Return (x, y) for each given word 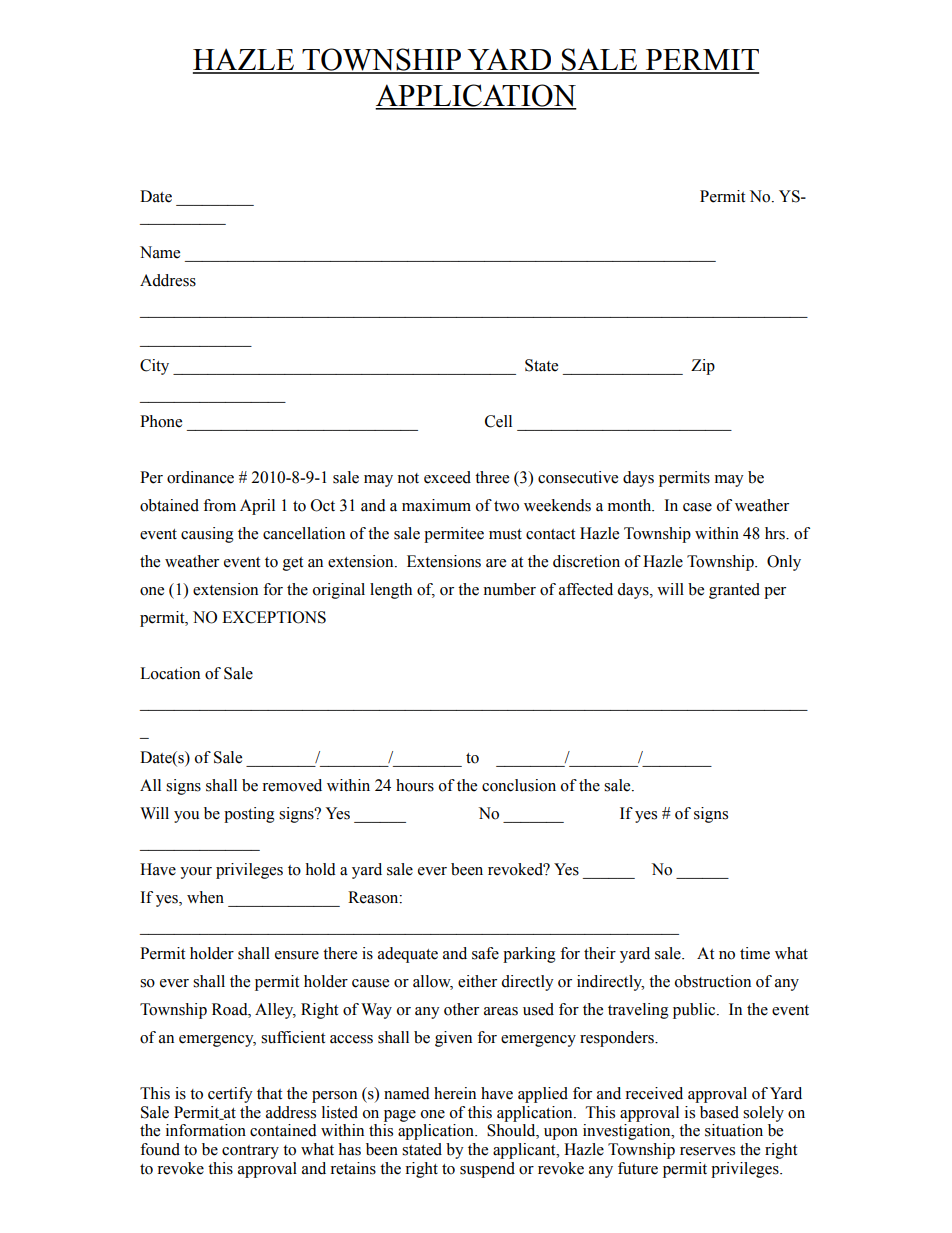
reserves (707, 1151)
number (509, 589)
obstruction (713, 981)
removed (292, 785)
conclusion (519, 785)
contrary (250, 1152)
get (293, 564)
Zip (703, 367)
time (755, 953)
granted (734, 591)
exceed (447, 477)
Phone (161, 421)
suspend (487, 1170)
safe (485, 953)
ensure (297, 955)
